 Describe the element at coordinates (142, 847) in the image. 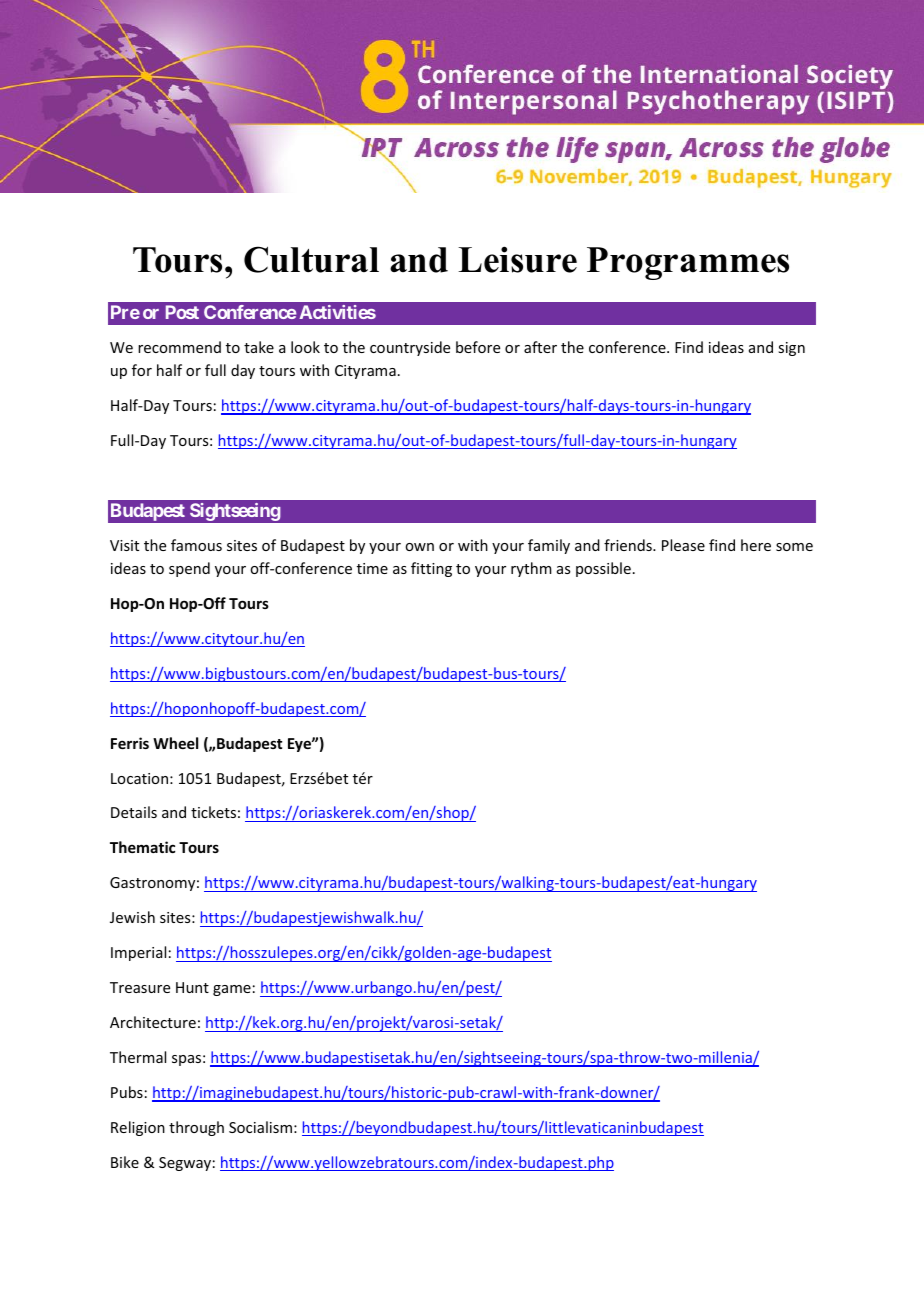

I see `Thematic` at that location.
